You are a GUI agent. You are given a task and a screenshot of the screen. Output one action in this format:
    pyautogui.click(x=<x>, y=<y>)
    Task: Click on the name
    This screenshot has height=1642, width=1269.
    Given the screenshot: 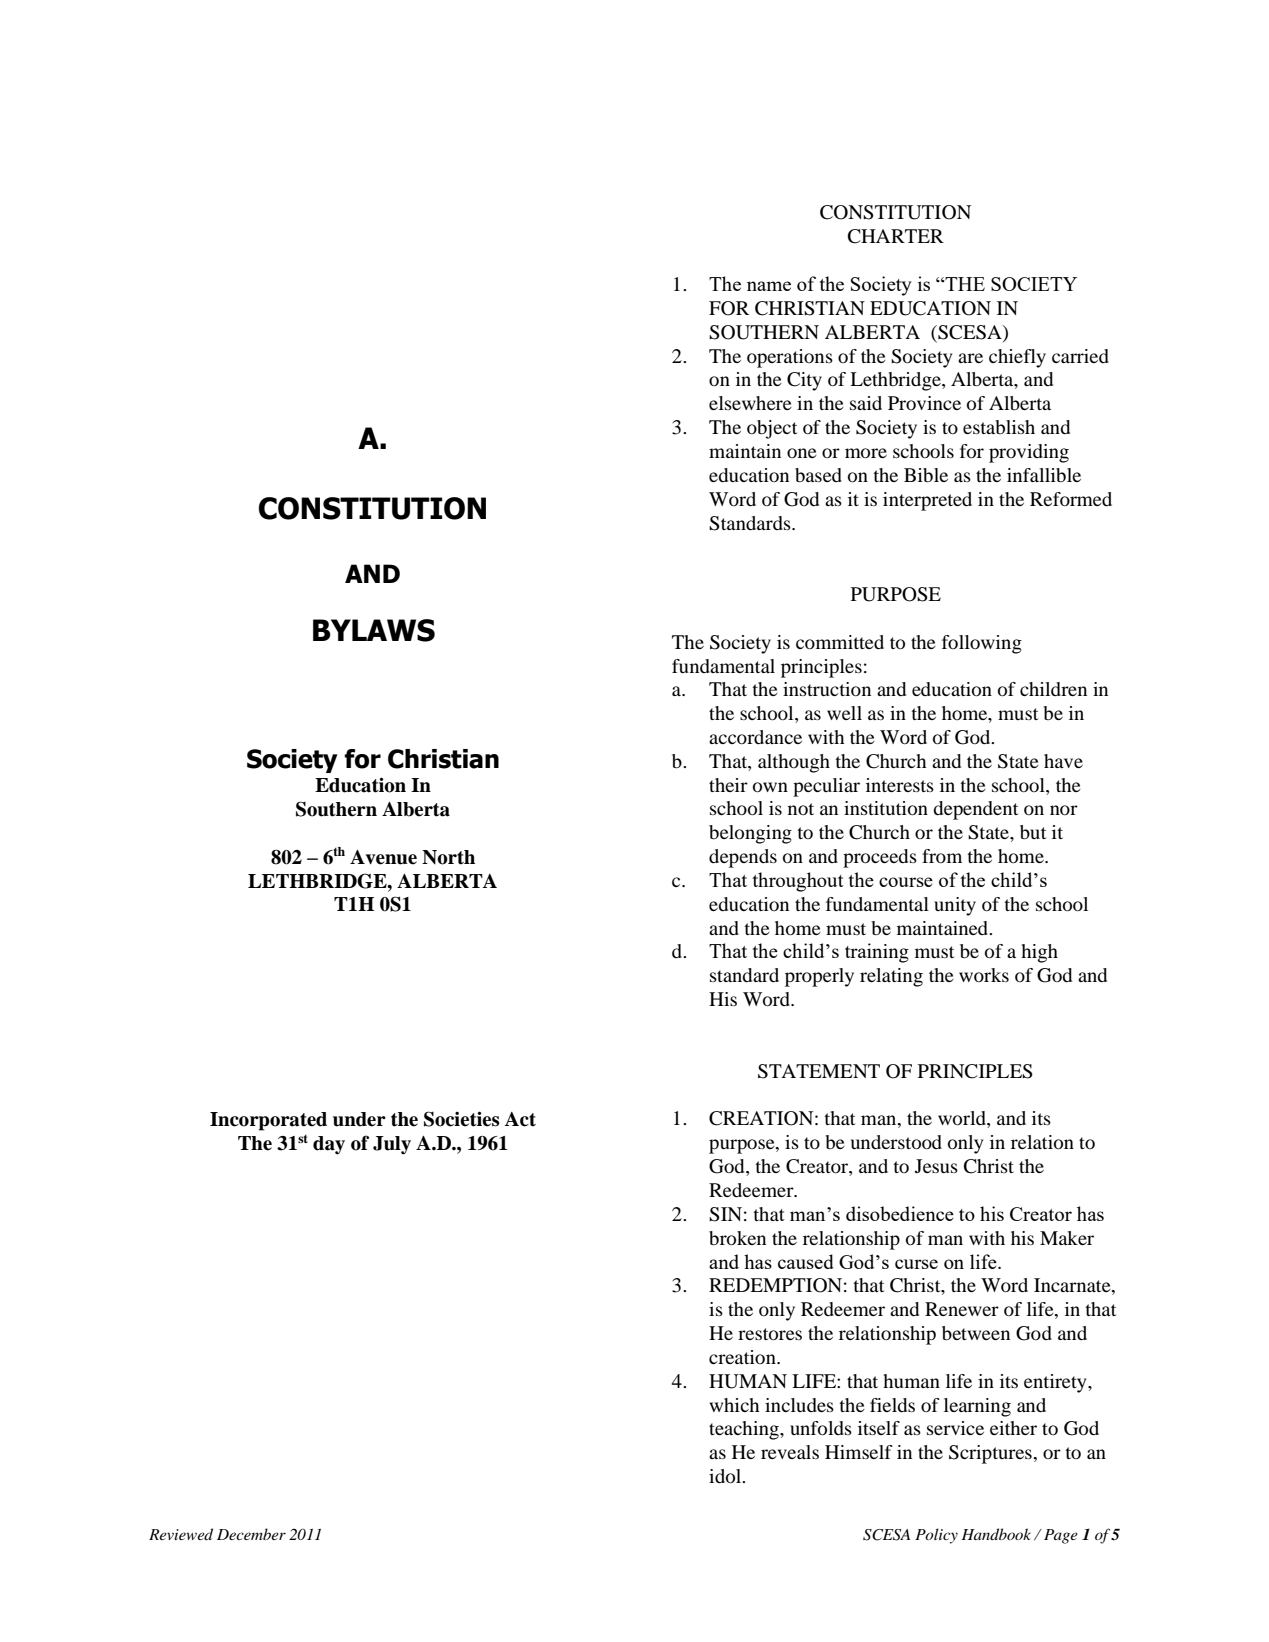 What is the action you would take?
    pyautogui.click(x=769, y=286)
